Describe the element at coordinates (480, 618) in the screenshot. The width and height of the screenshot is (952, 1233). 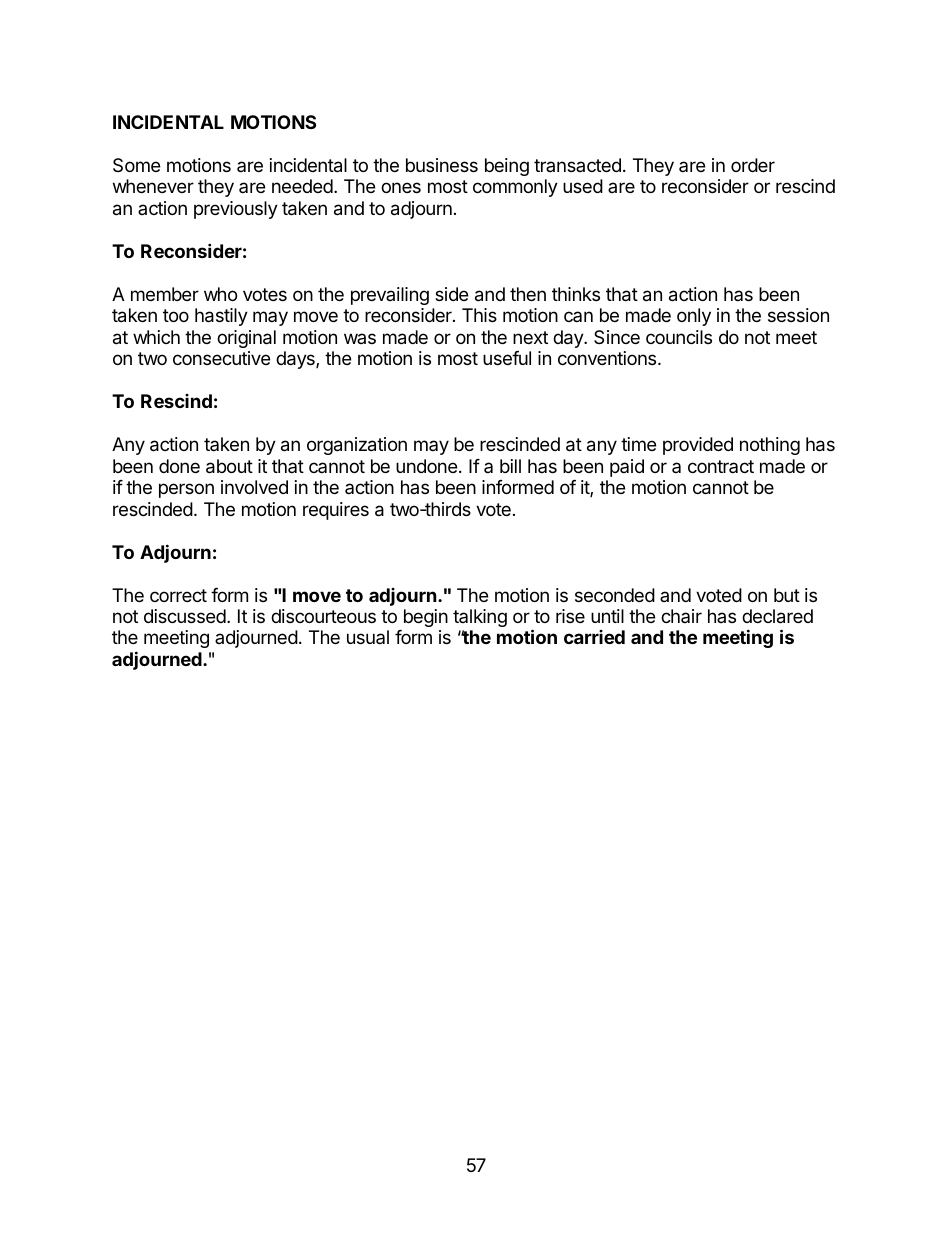
I see `talking` at that location.
